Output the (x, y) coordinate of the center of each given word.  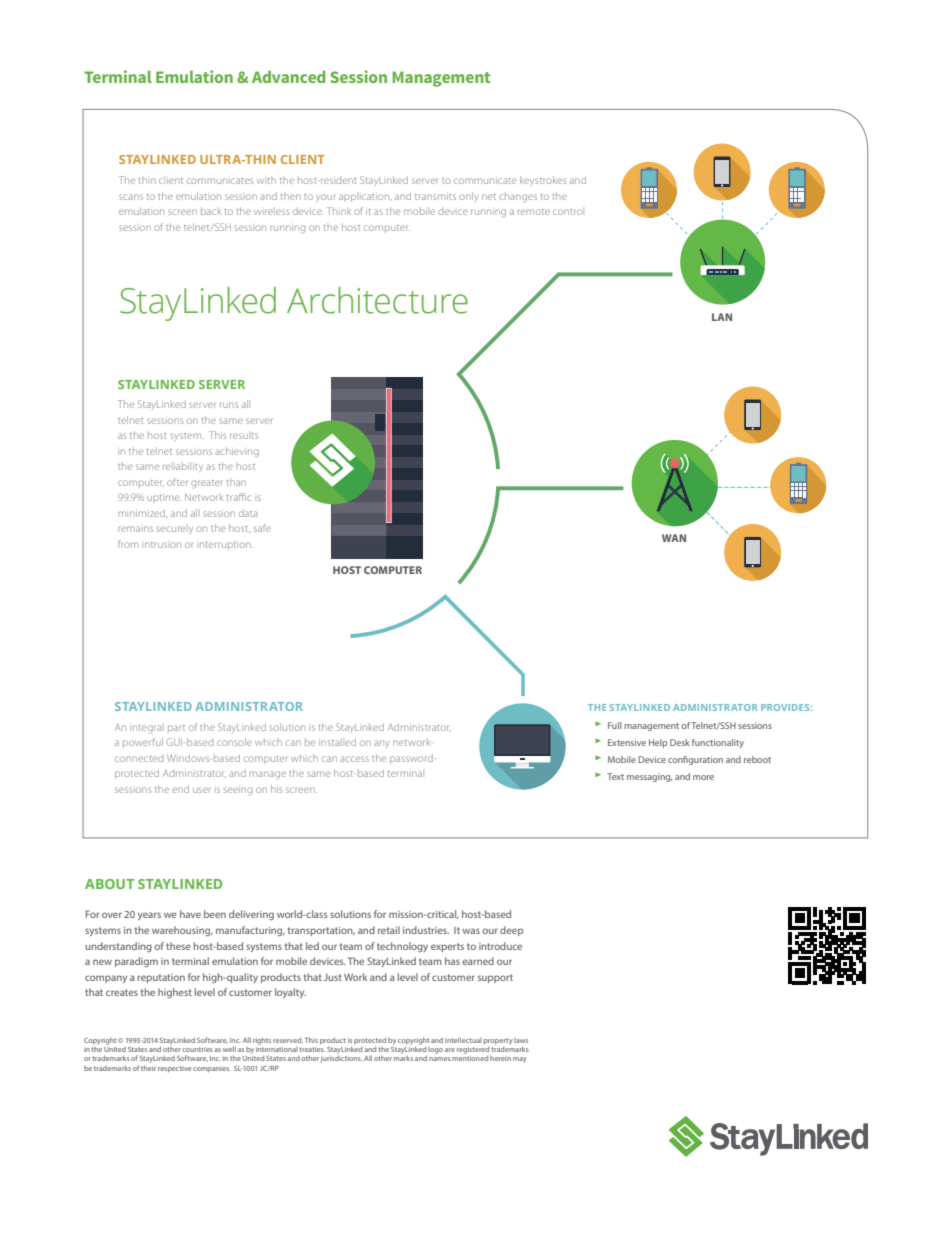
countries (197, 1049)
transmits (435, 197)
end (180, 789)
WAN (674, 538)
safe (262, 528)
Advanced (288, 77)
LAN (722, 317)
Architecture (377, 300)
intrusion (161, 545)
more (703, 777)
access (354, 759)
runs (229, 405)
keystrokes (543, 180)
